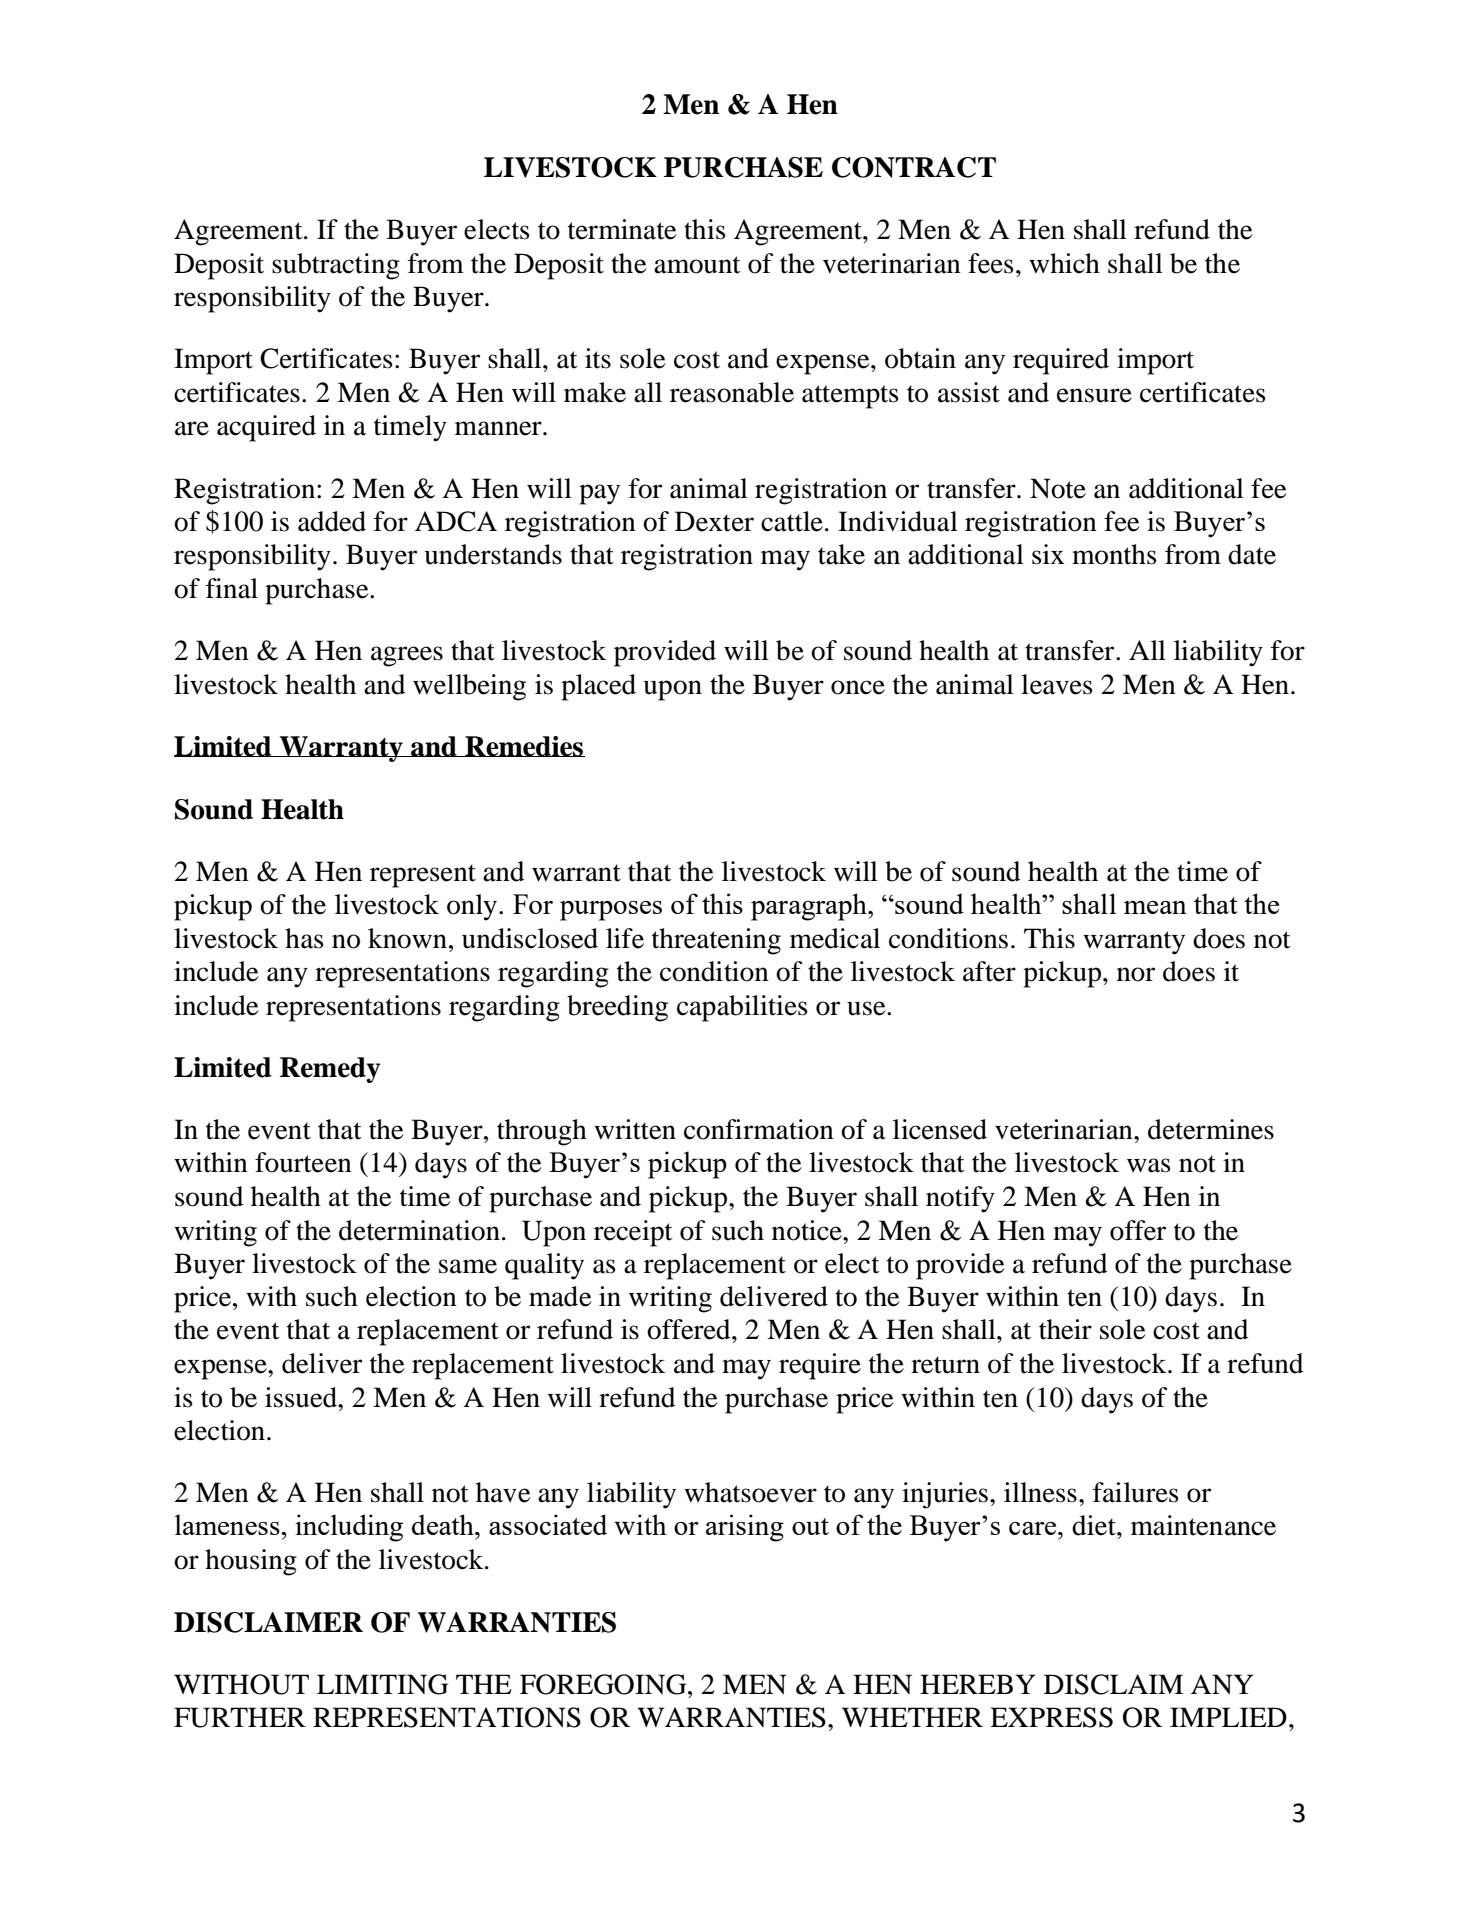 Image resolution: width=1480 pixels, height=1916 pixels. What do you see at coordinates (332, 521) in the screenshot?
I see `added` at bounding box center [332, 521].
